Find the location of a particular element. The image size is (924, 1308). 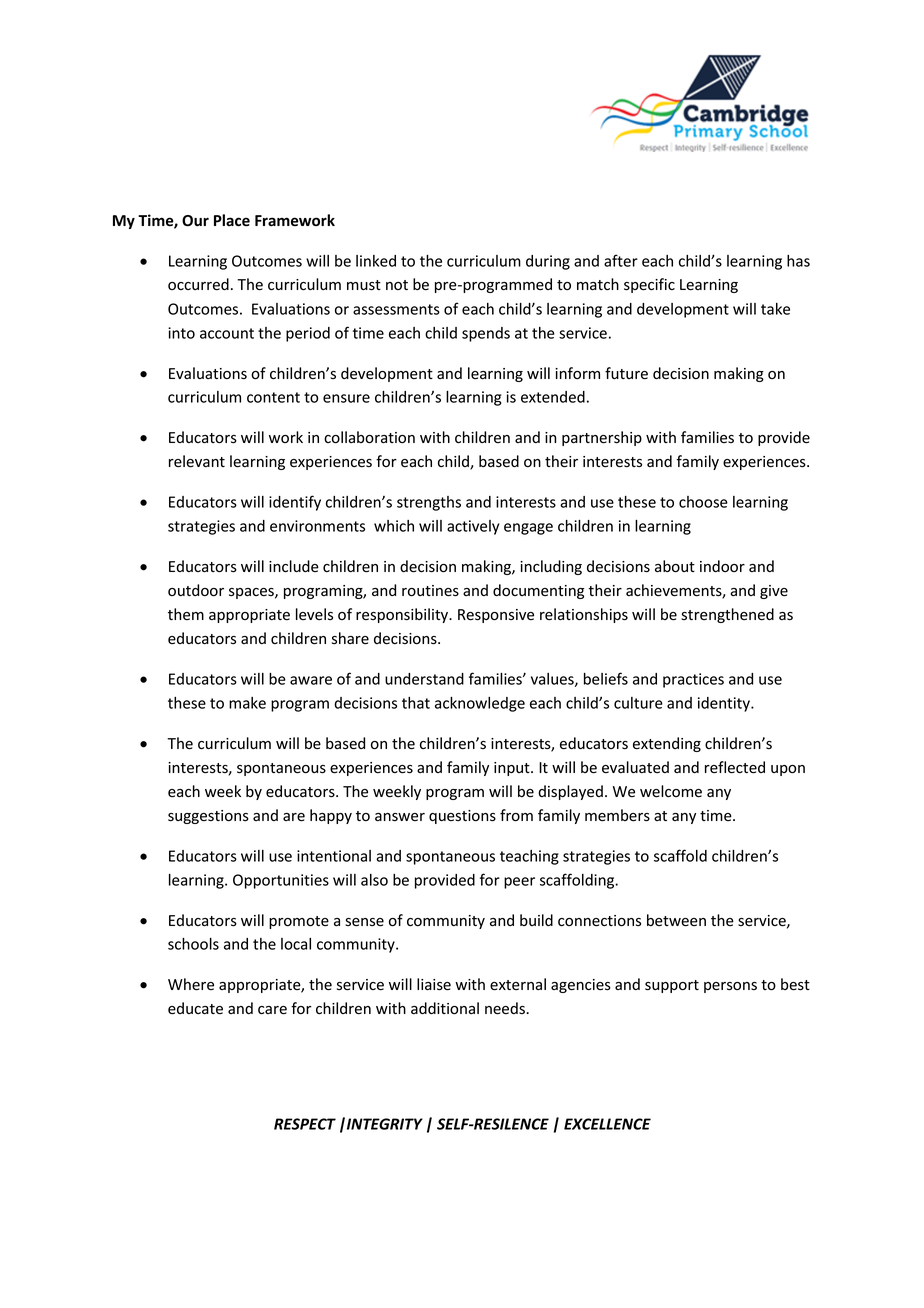

make is located at coordinates (247, 703).
